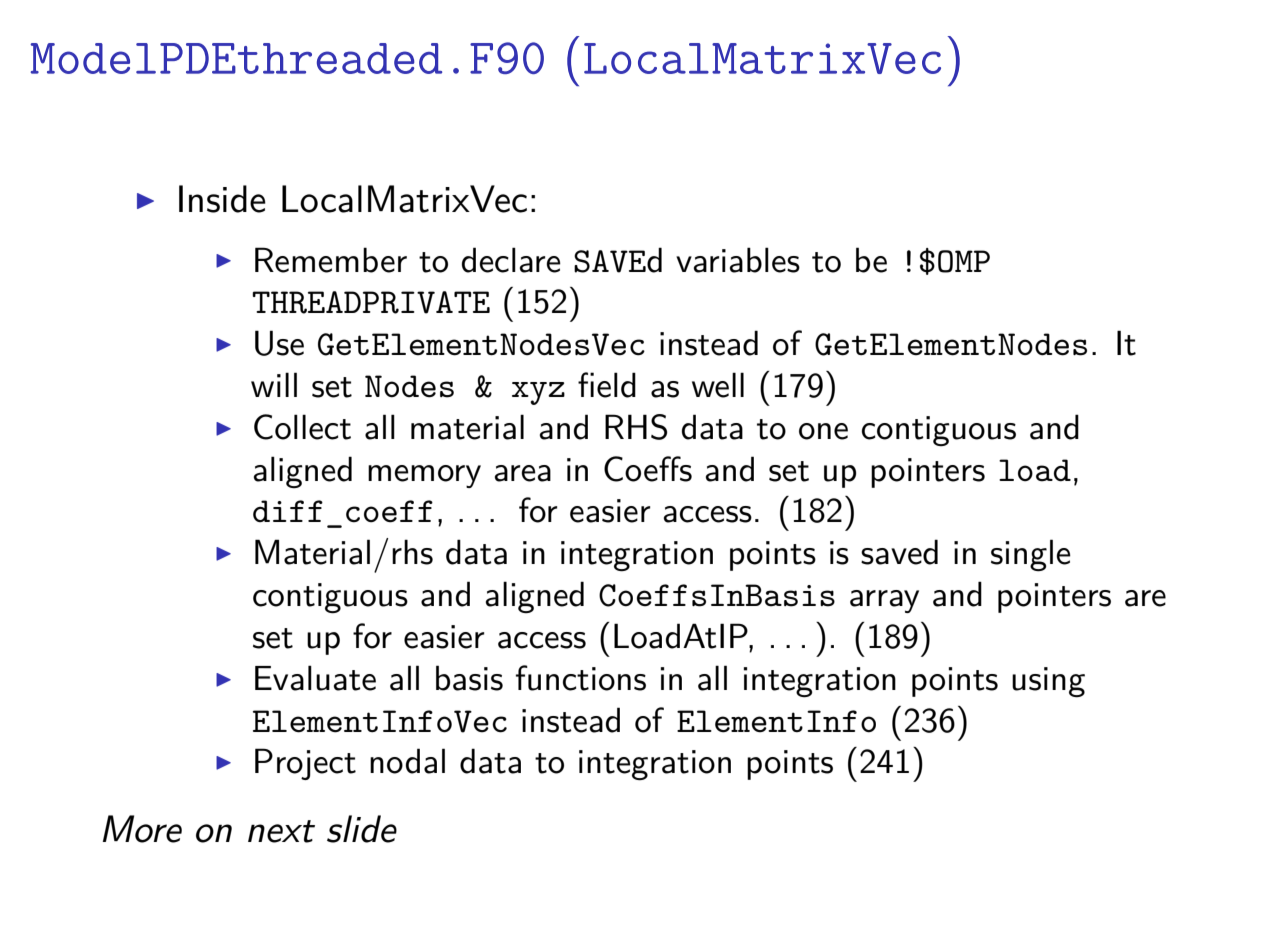 The height and width of the screenshot is (952, 1271). What do you see at coordinates (281, 831) in the screenshot?
I see `next` at bounding box center [281, 831].
